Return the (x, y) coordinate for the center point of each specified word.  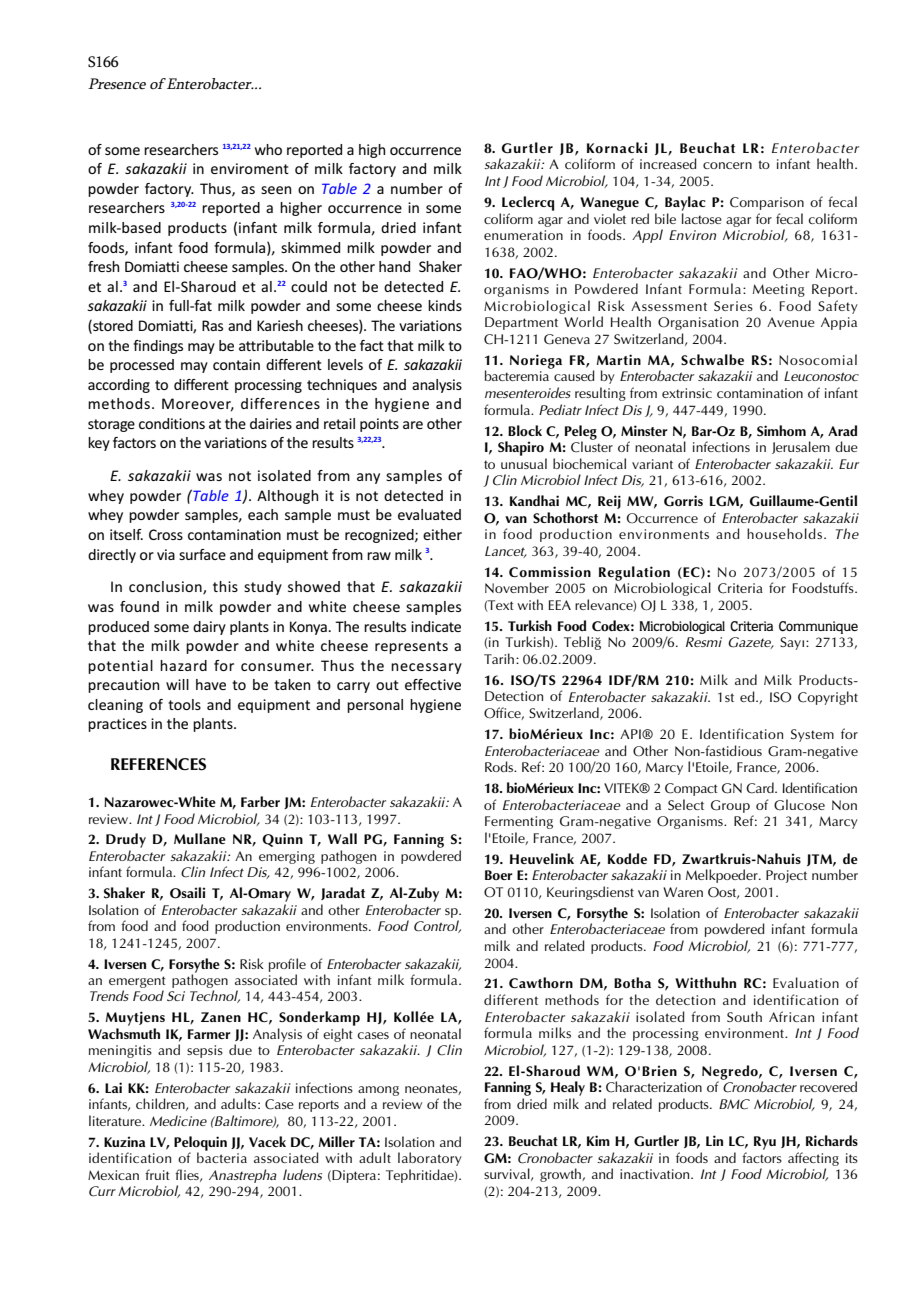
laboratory (430, 1159)
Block (525, 430)
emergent (137, 982)
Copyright (828, 698)
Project (786, 876)
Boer (499, 875)
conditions (172, 423)
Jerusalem (801, 447)
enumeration (523, 235)
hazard (183, 665)
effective (433, 684)
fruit (157, 1174)
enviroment (250, 168)
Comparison (767, 203)
